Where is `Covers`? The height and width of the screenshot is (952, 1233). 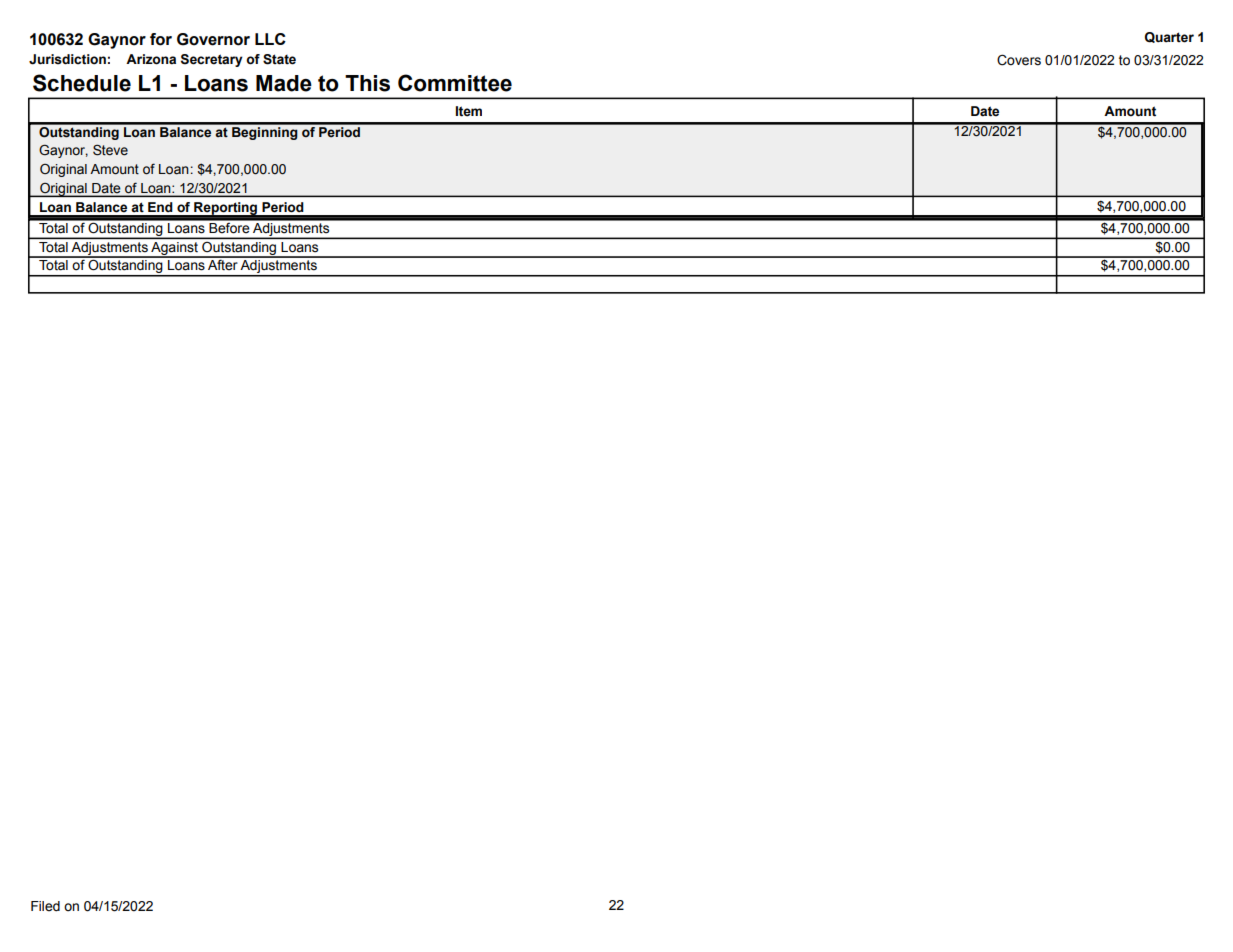
Covers is located at coordinates (1019, 60).
